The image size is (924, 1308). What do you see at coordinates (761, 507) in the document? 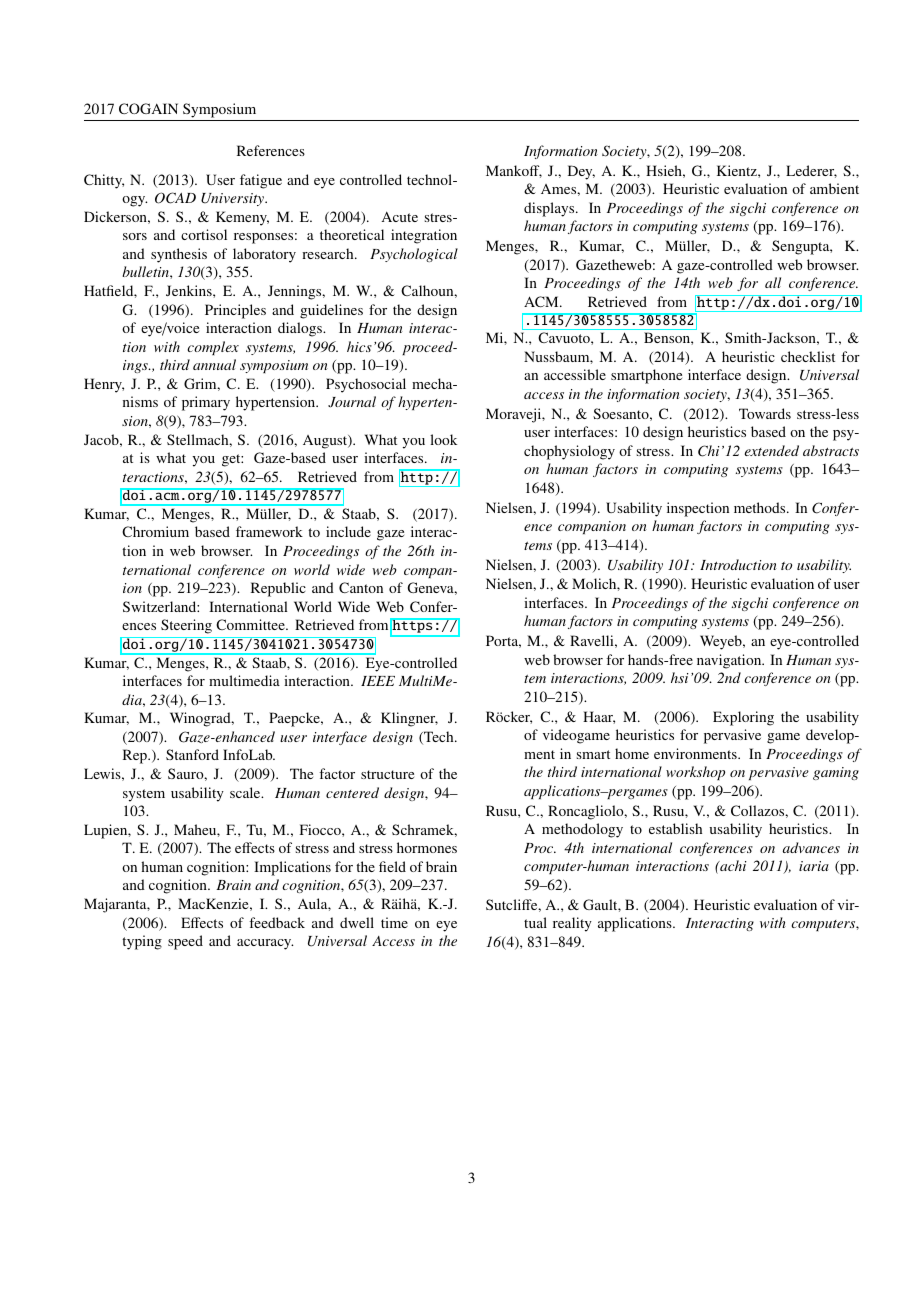
I see `methods` at bounding box center [761, 507].
